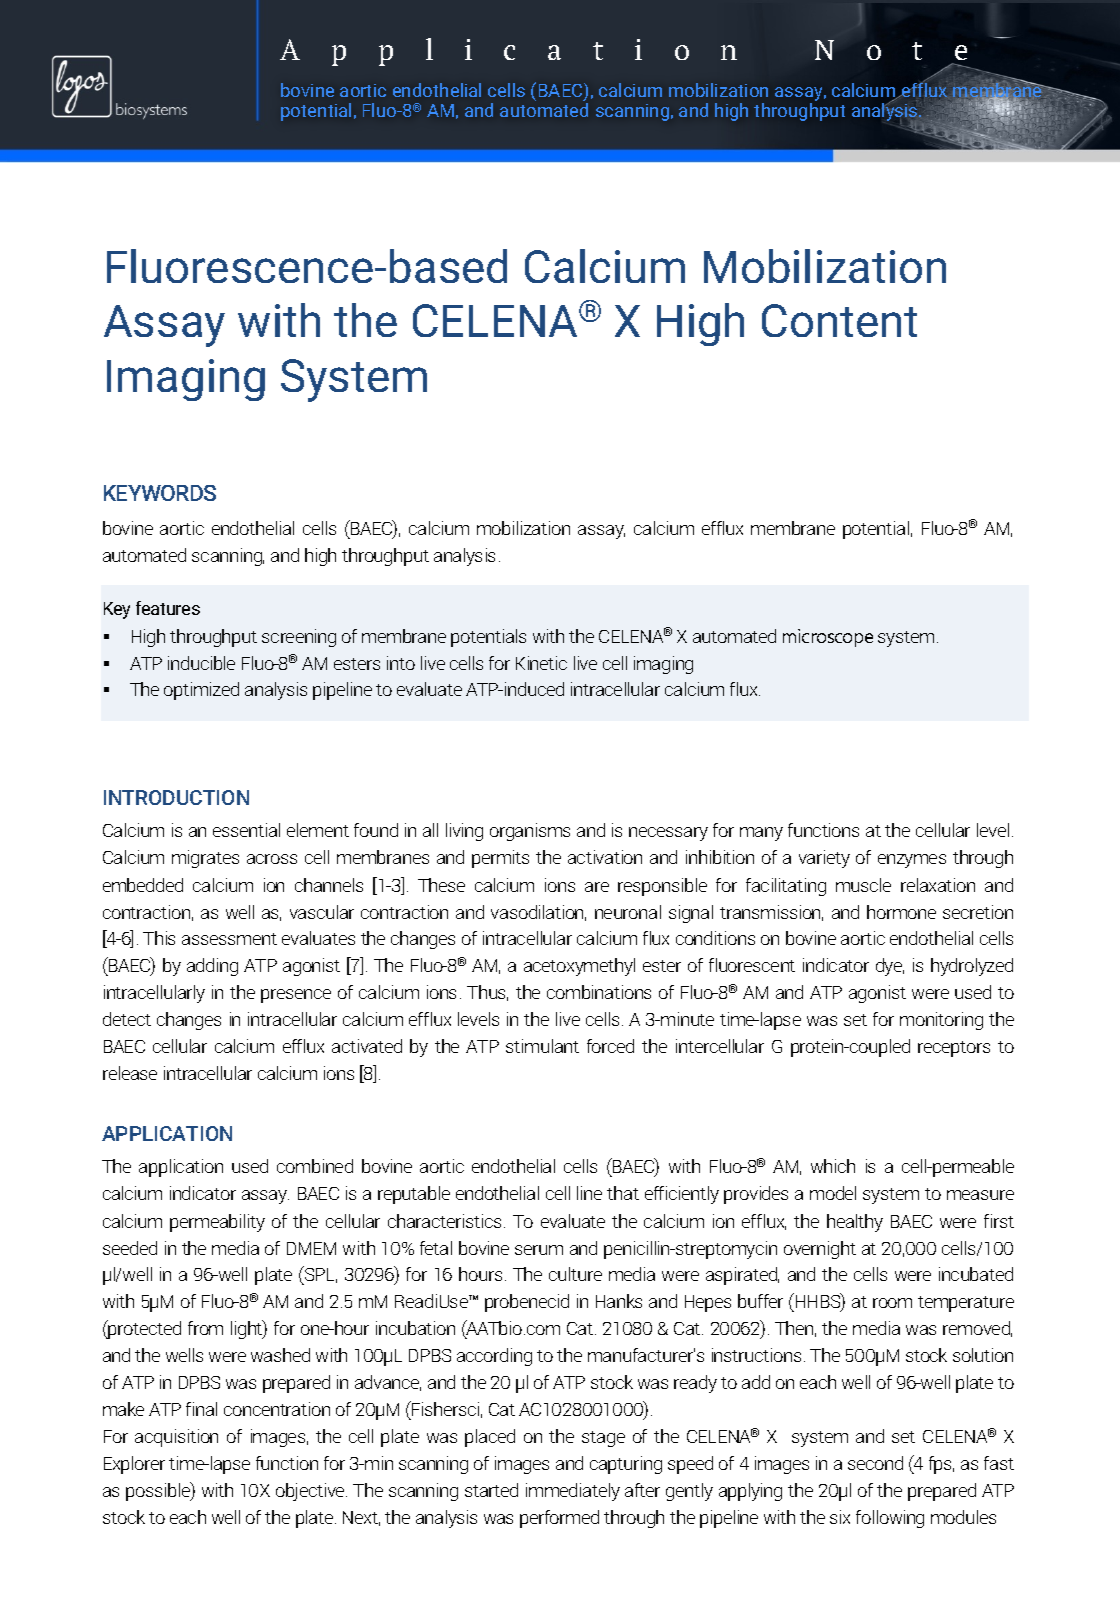 This document has height=1618, width=1120. What do you see at coordinates (541, 663) in the document?
I see `Kinetic` at bounding box center [541, 663].
